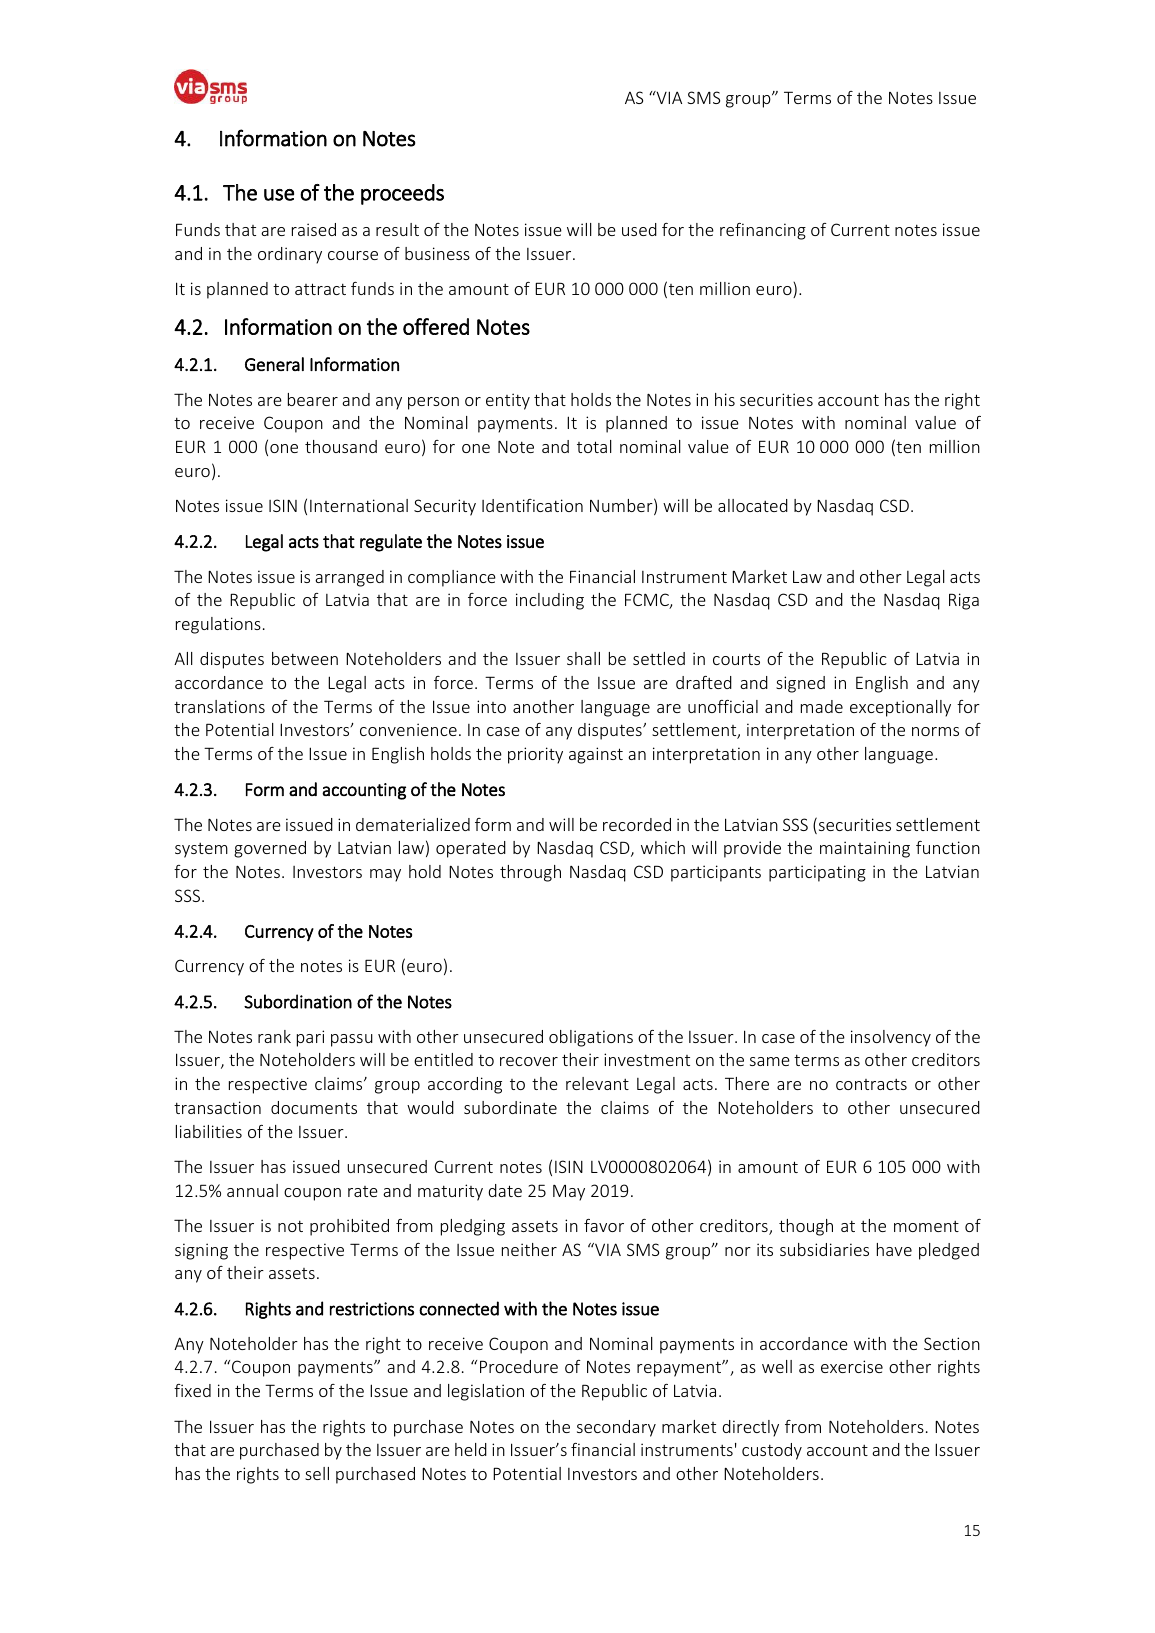 This screenshot has height=1633, width=1155. I want to click on allocated, so click(753, 505).
